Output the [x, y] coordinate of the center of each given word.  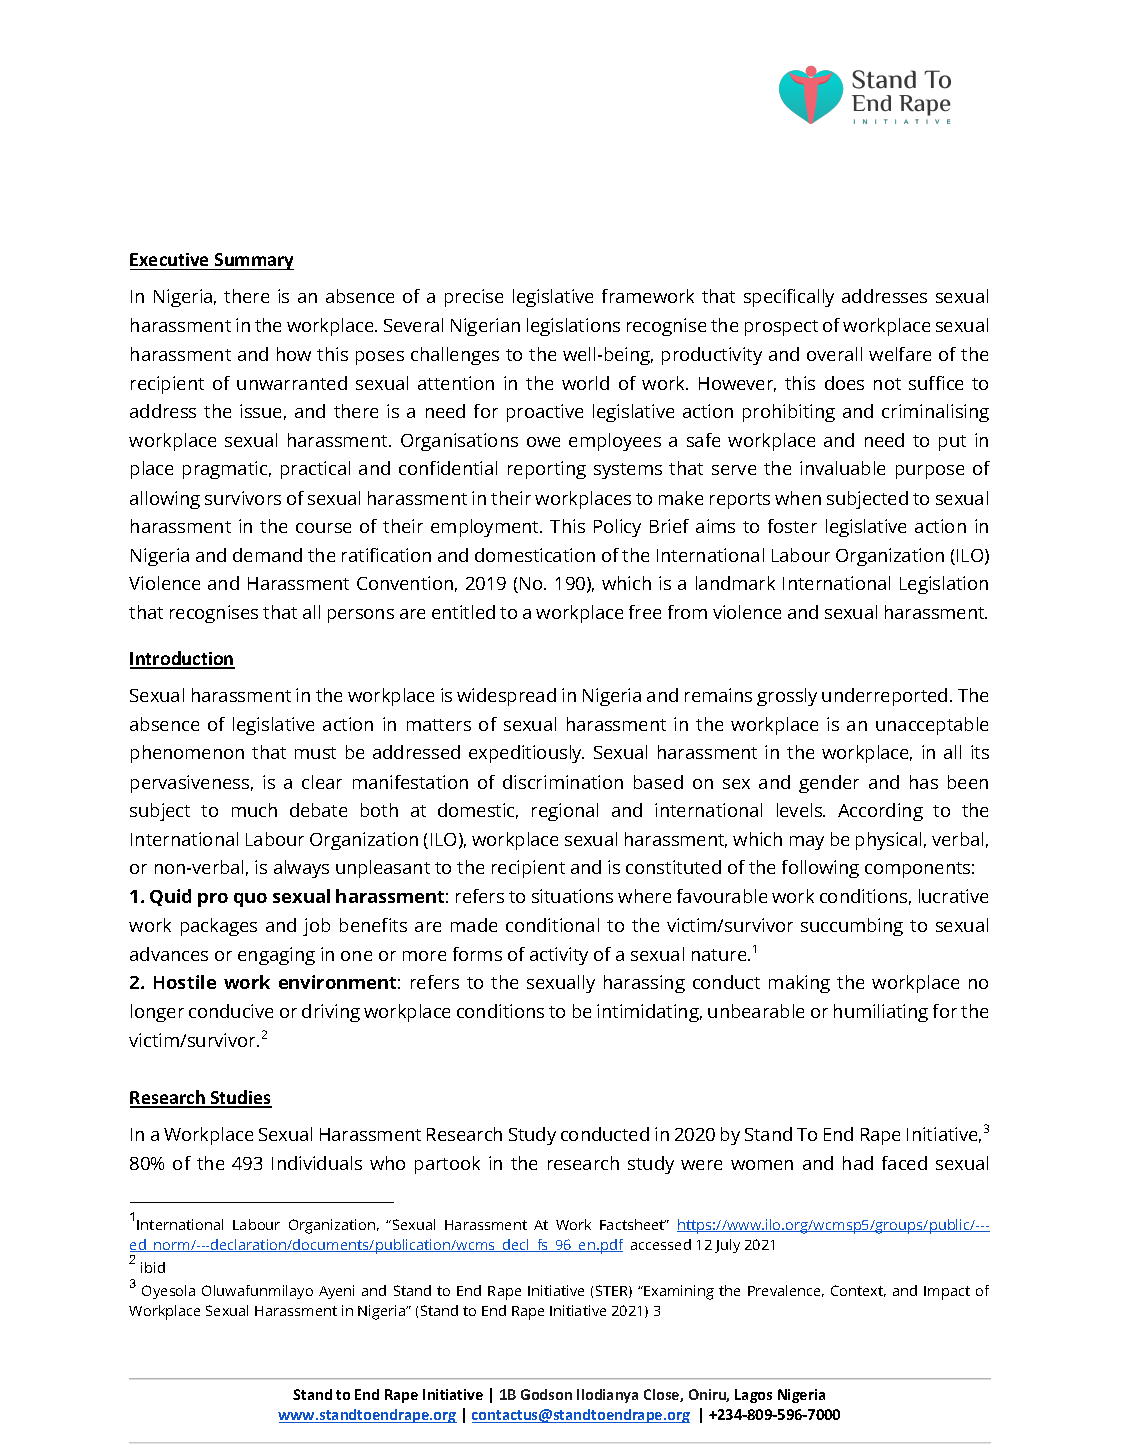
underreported [884, 697]
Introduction [182, 659]
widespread [506, 697]
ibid [153, 1267]
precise [474, 298]
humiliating [881, 1013]
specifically [789, 298]
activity [559, 956]
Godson [546, 1394]
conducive [231, 1011]
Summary [253, 261]
